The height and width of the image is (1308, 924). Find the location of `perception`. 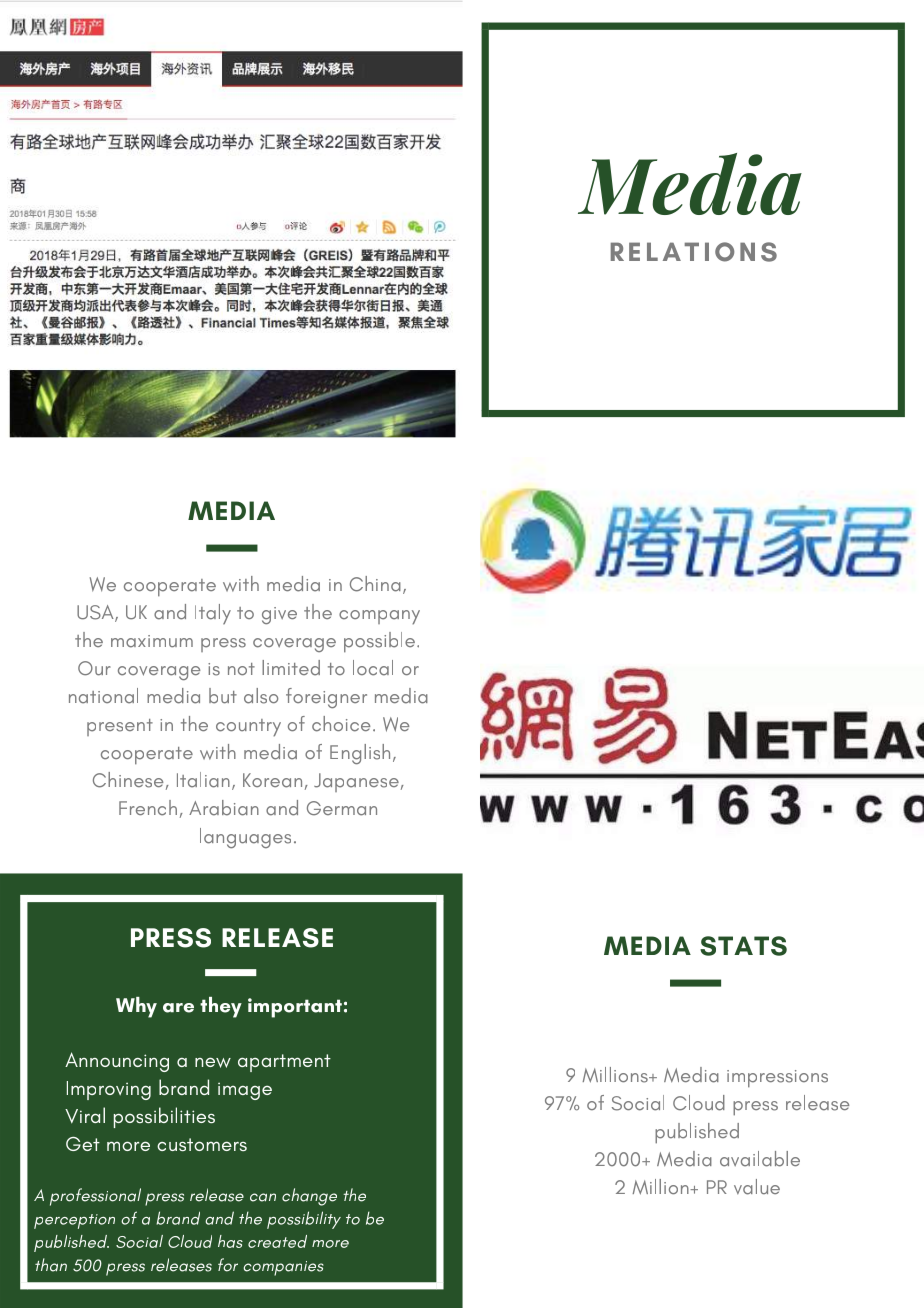

perception is located at coordinates (74, 1221).
